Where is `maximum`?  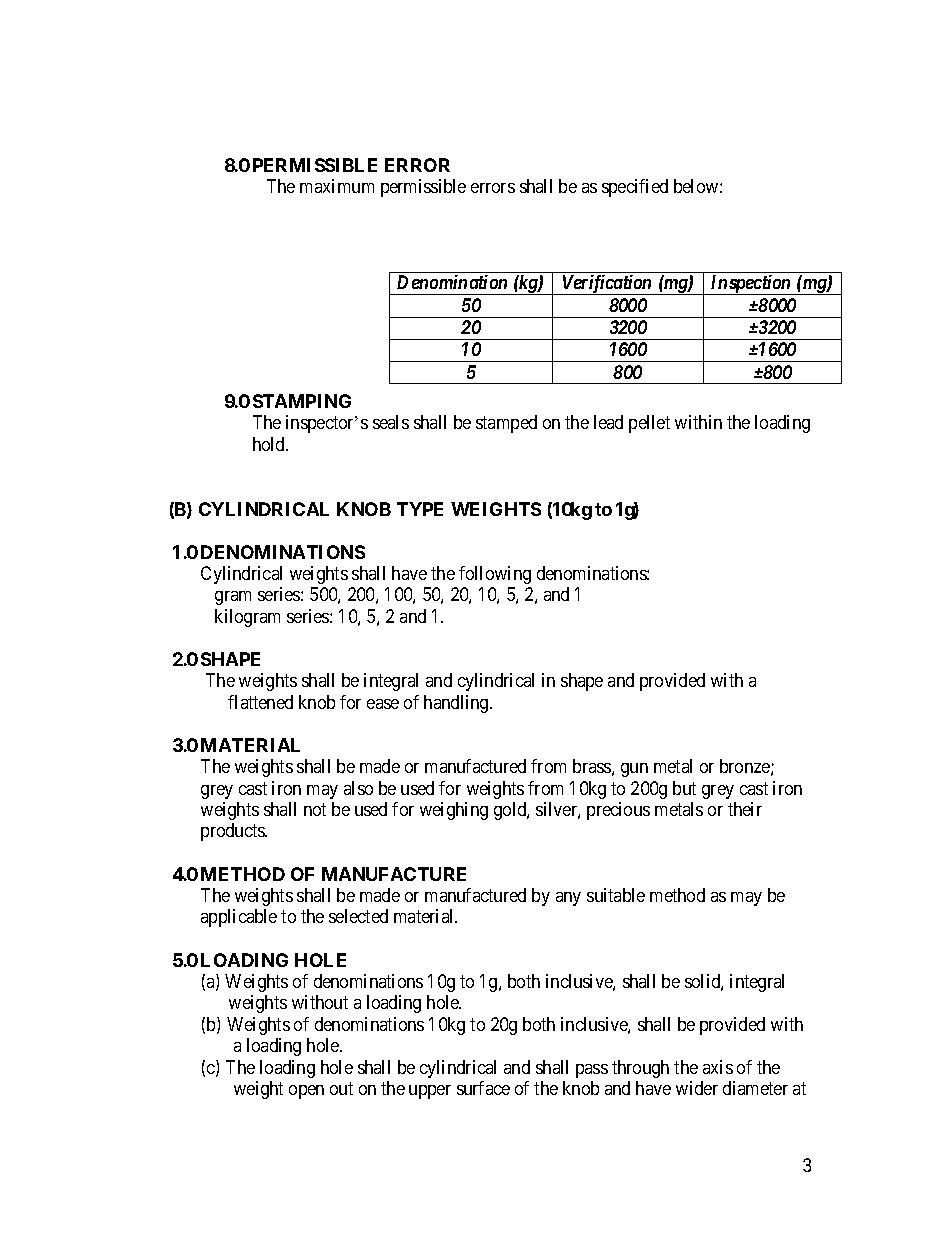
maximum is located at coordinates (337, 186).
